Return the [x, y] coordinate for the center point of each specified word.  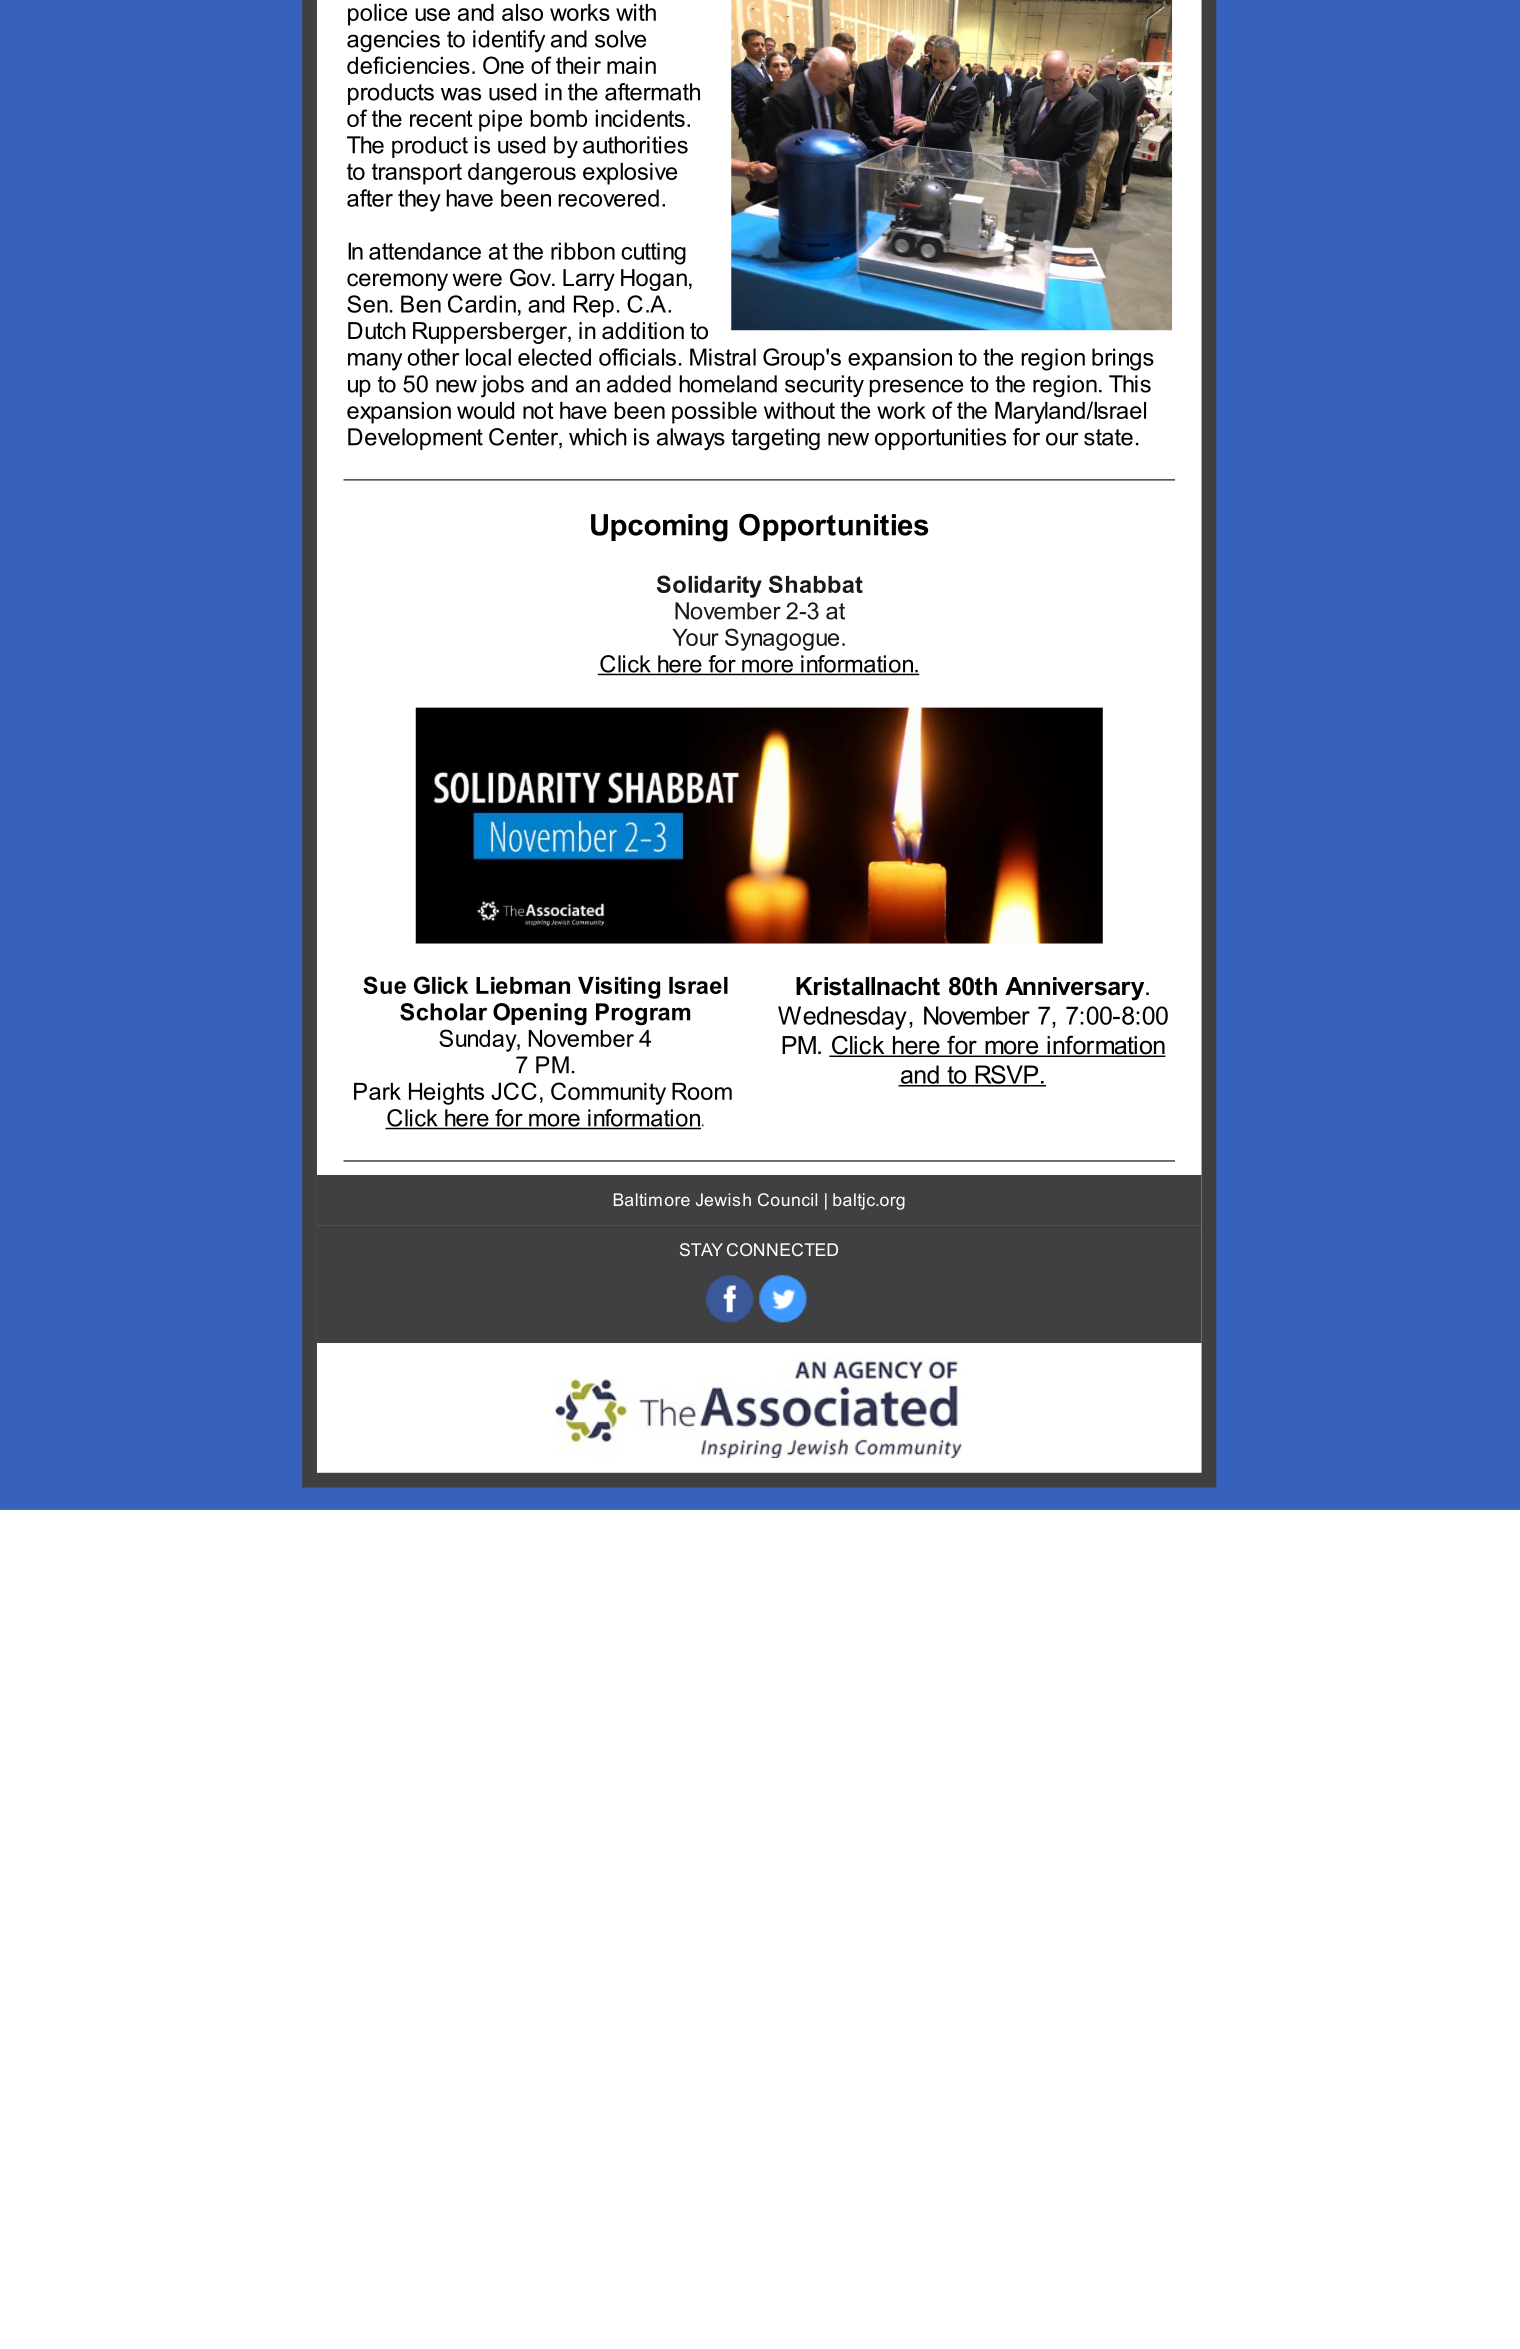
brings [1123, 359]
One [503, 65]
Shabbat [816, 584]
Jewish [723, 1199]
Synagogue [782, 639]
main [631, 65]
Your [695, 637]
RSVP [1007, 1075]
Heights [446, 1094]
